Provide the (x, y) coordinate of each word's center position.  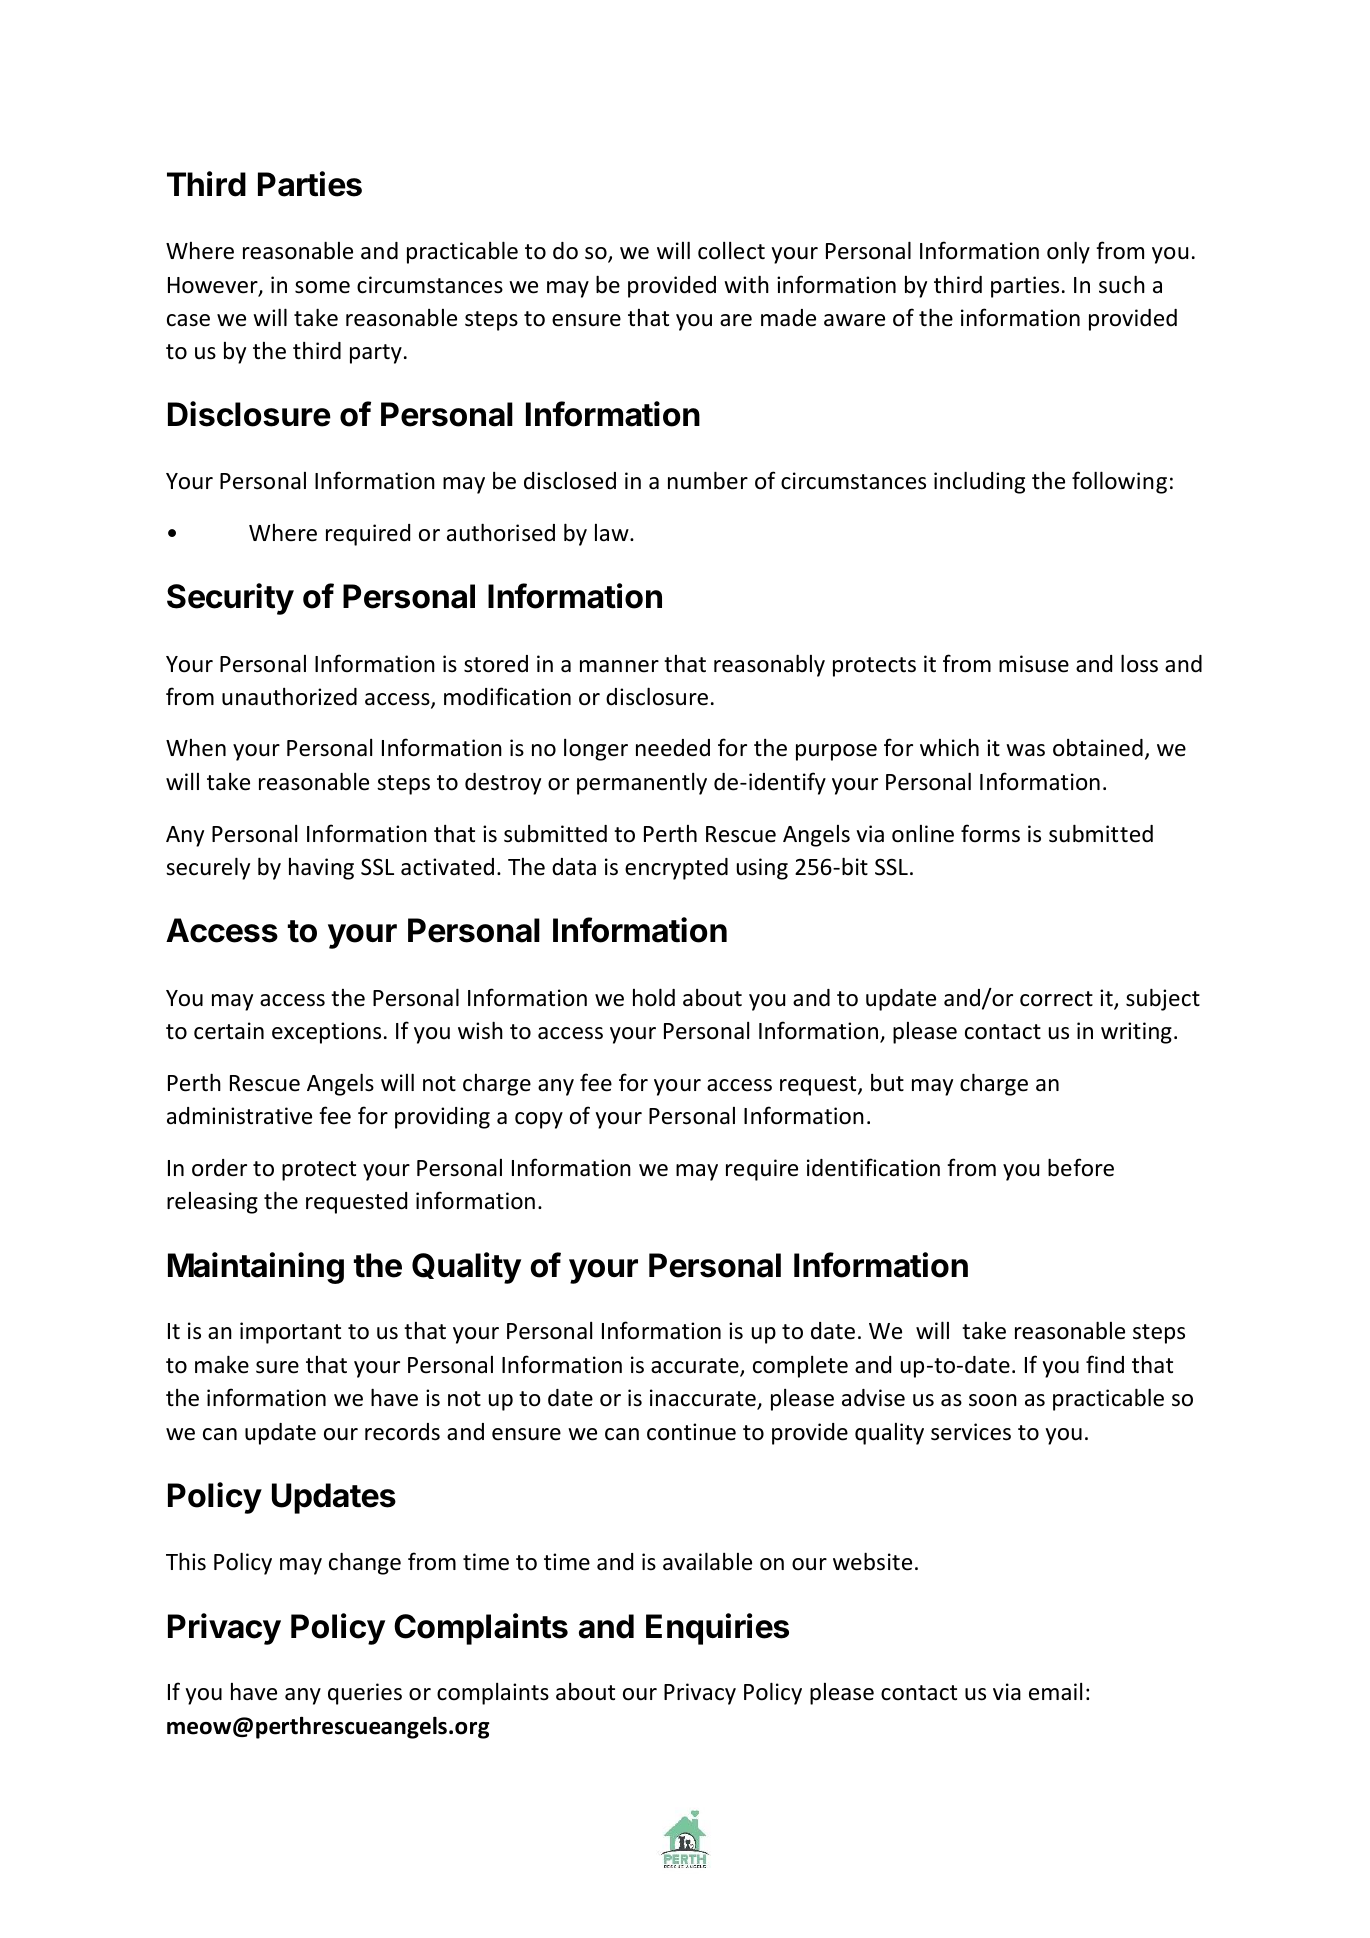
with (746, 284)
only (1068, 252)
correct (1056, 999)
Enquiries (717, 1629)
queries (365, 1694)
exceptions (326, 1033)
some (322, 287)
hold (654, 997)
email (1055, 1692)
